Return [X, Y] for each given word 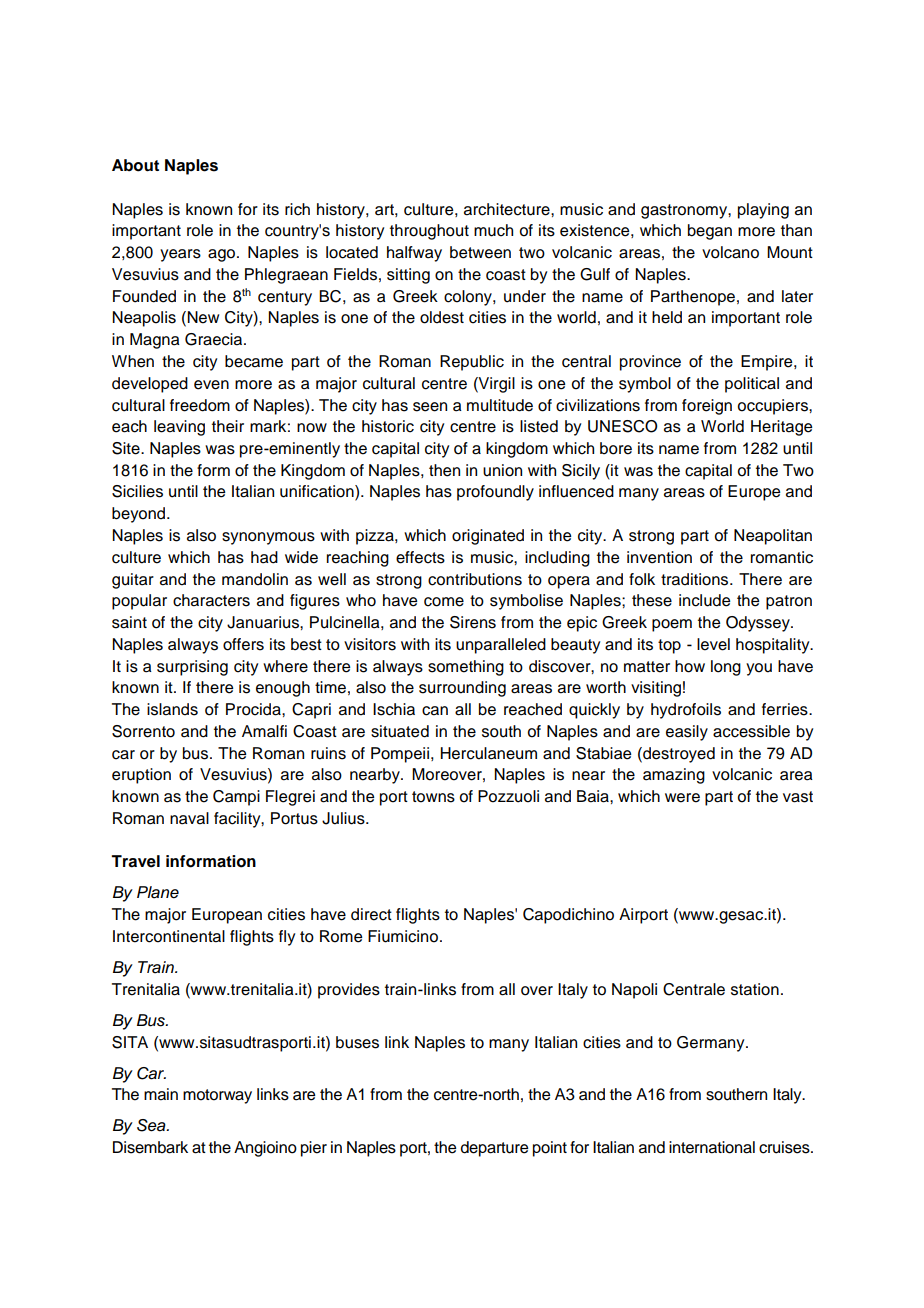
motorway [217, 1096]
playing [763, 211]
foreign [707, 407]
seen [430, 407]
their [228, 426]
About [135, 165]
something [466, 668]
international [712, 1147]
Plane [158, 892]
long [726, 668]
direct [371, 914]
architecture [508, 209]
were [682, 798]
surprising [192, 668]
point [550, 1149]
